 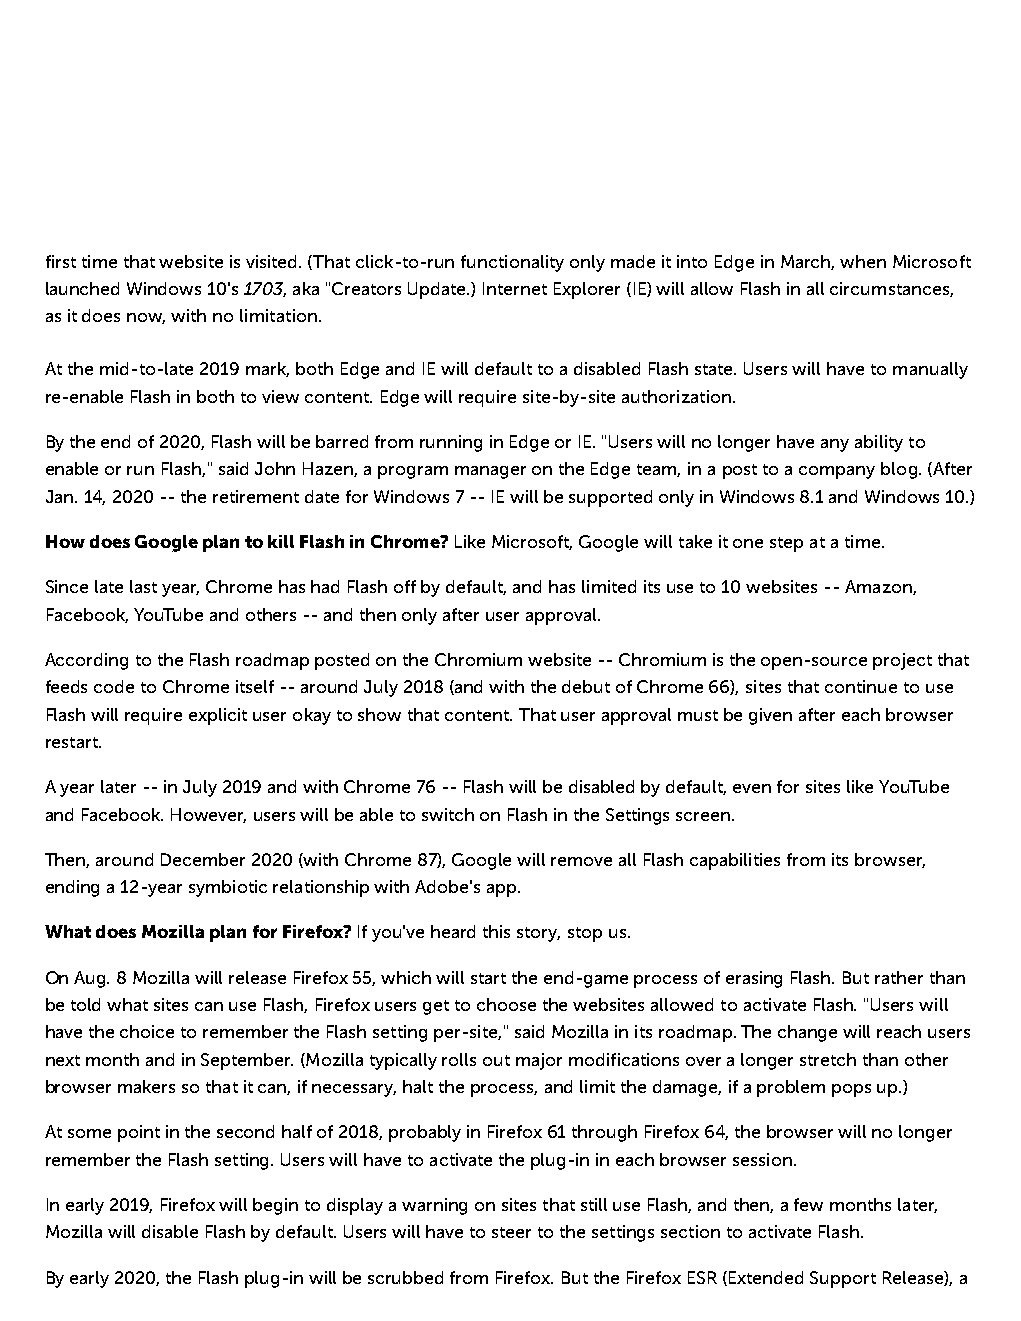 What do you see at coordinates (448, 814) in the screenshot?
I see `switch` at bounding box center [448, 814].
